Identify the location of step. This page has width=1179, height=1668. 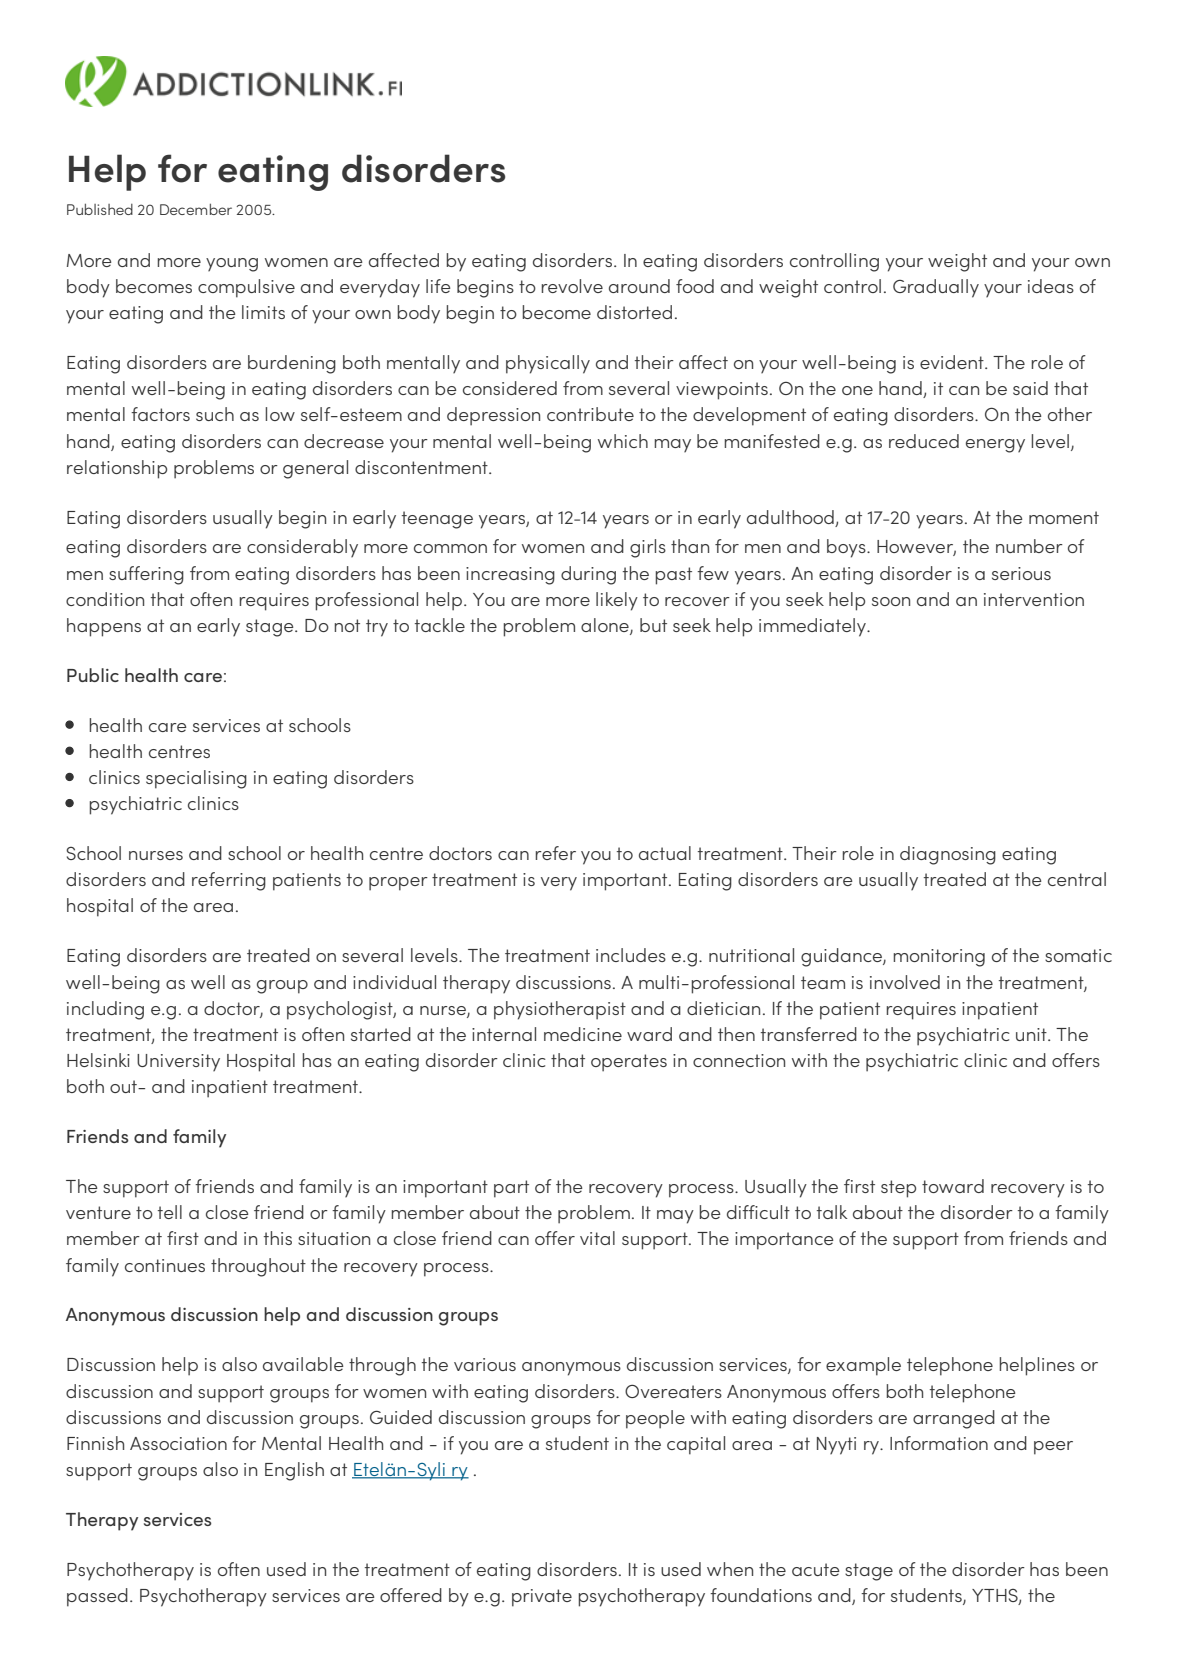
(898, 1189).
